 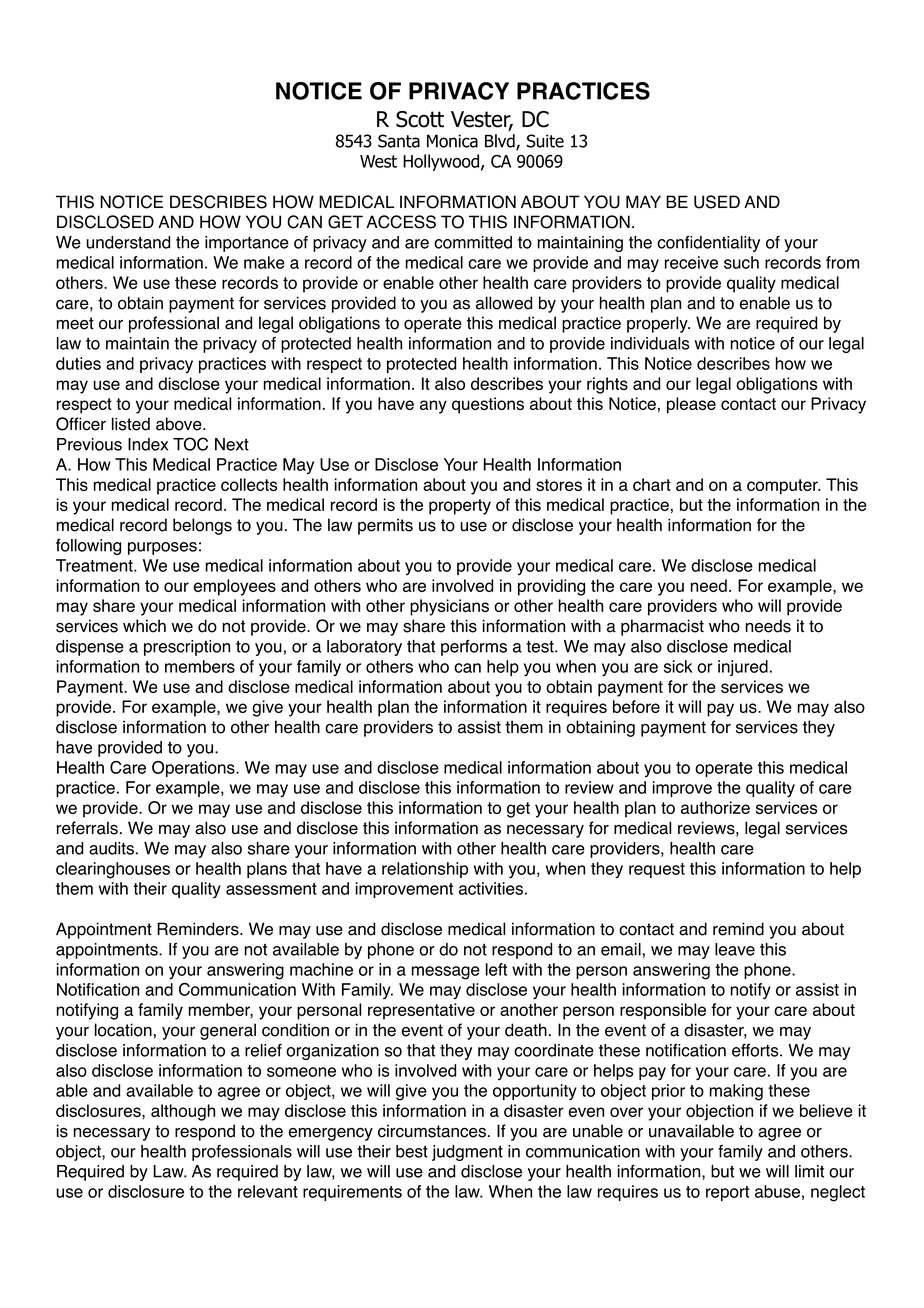 I want to click on although, so click(x=183, y=1112).
